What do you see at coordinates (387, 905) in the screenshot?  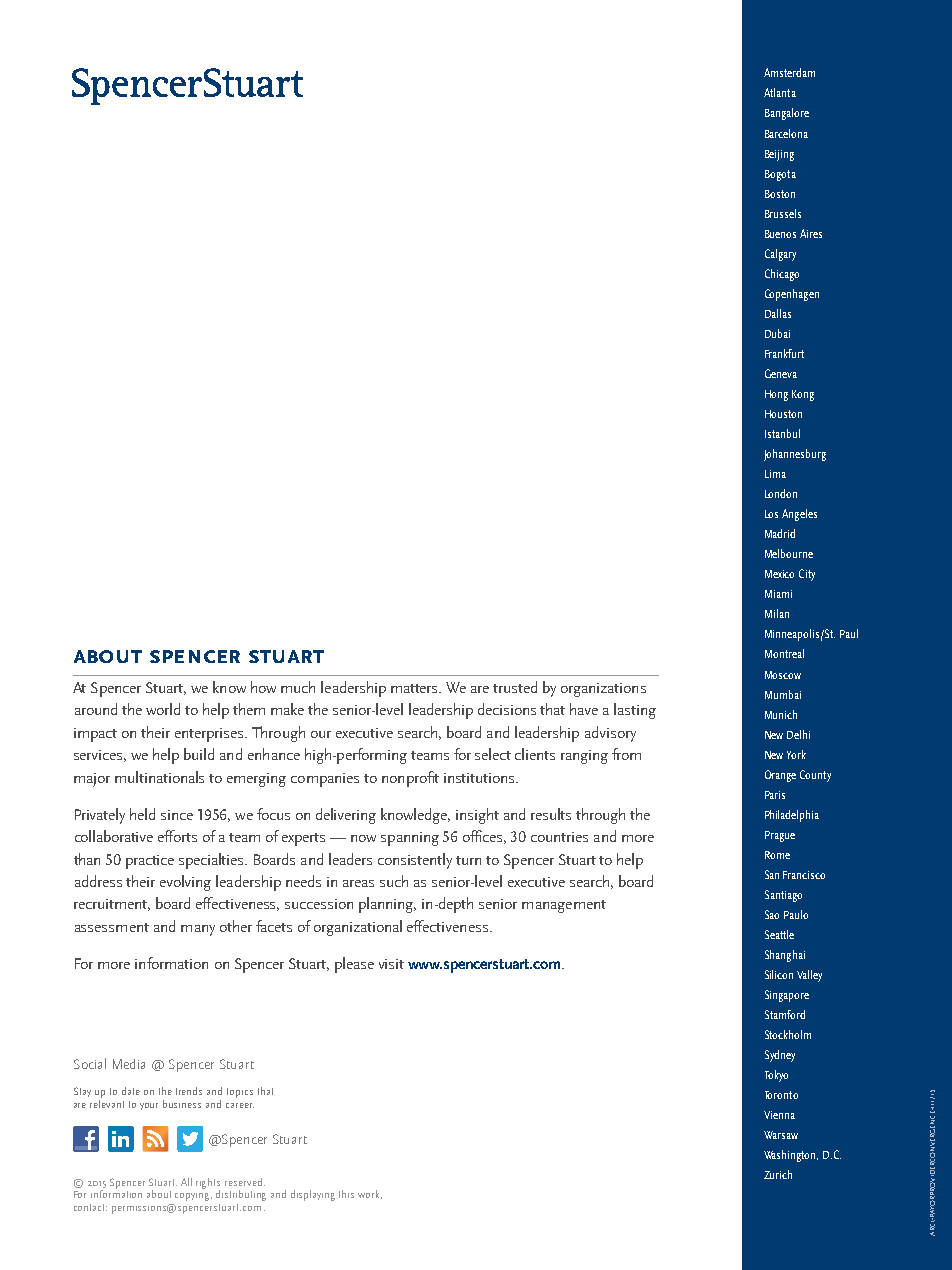 I see `planning` at bounding box center [387, 905].
